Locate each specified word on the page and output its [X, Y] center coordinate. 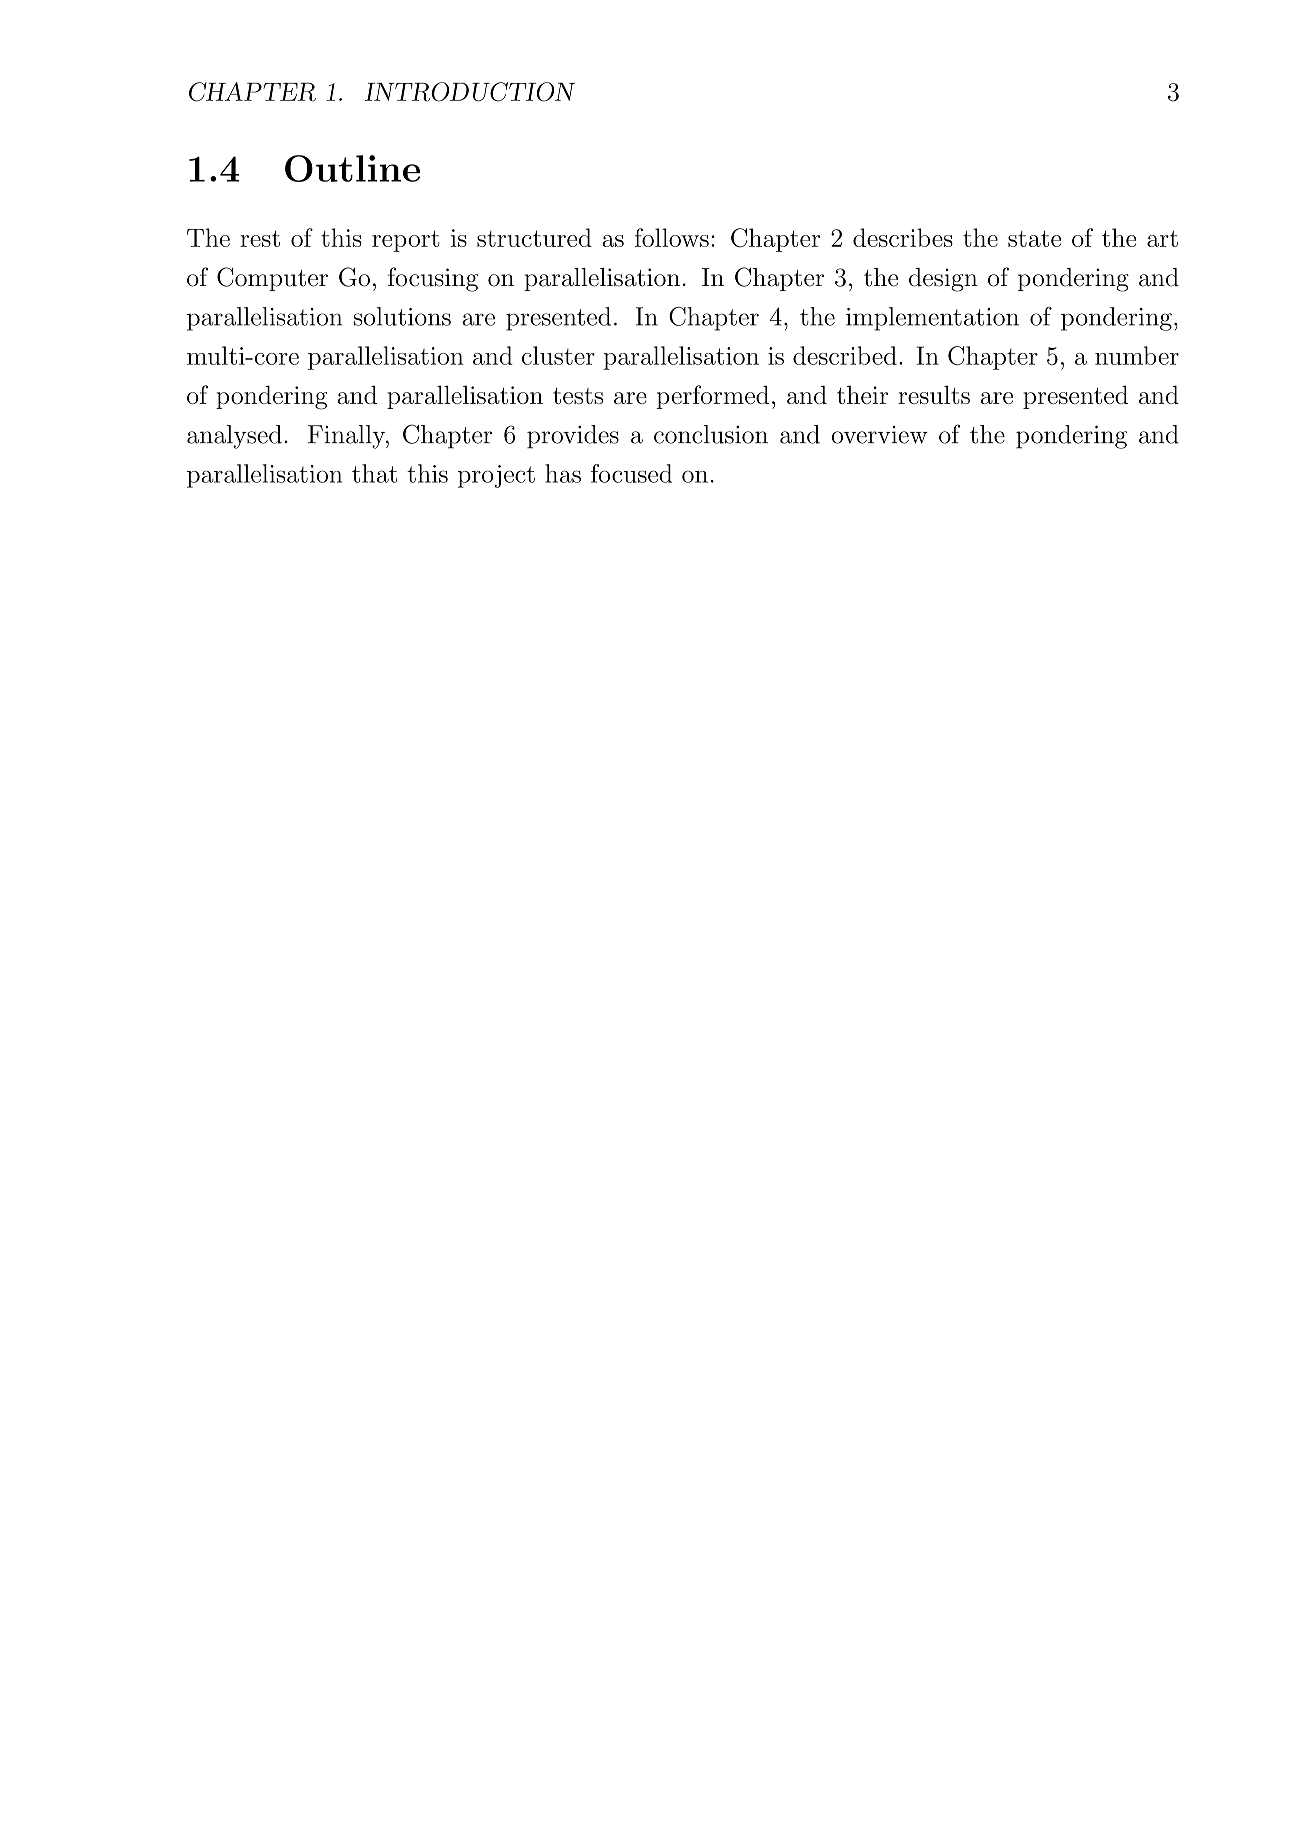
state [1034, 238]
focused [631, 473]
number [1137, 355]
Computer [272, 279]
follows [672, 237]
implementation [932, 319]
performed [712, 397]
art [1162, 238]
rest [260, 238]
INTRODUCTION [470, 92]
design [943, 280]
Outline [352, 168]
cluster [558, 355]
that [374, 473]
